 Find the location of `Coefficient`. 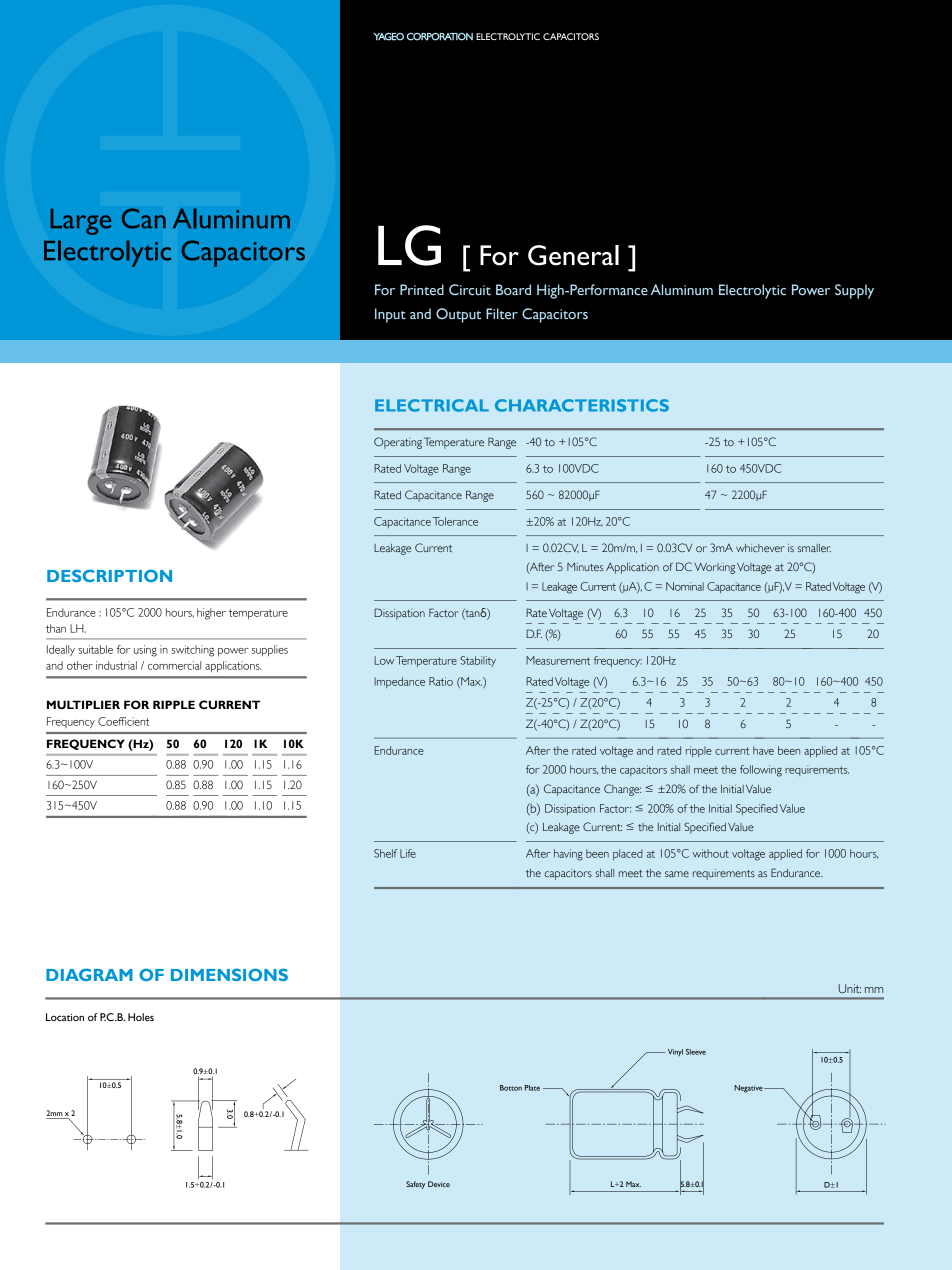

Coefficient is located at coordinates (124, 721).
